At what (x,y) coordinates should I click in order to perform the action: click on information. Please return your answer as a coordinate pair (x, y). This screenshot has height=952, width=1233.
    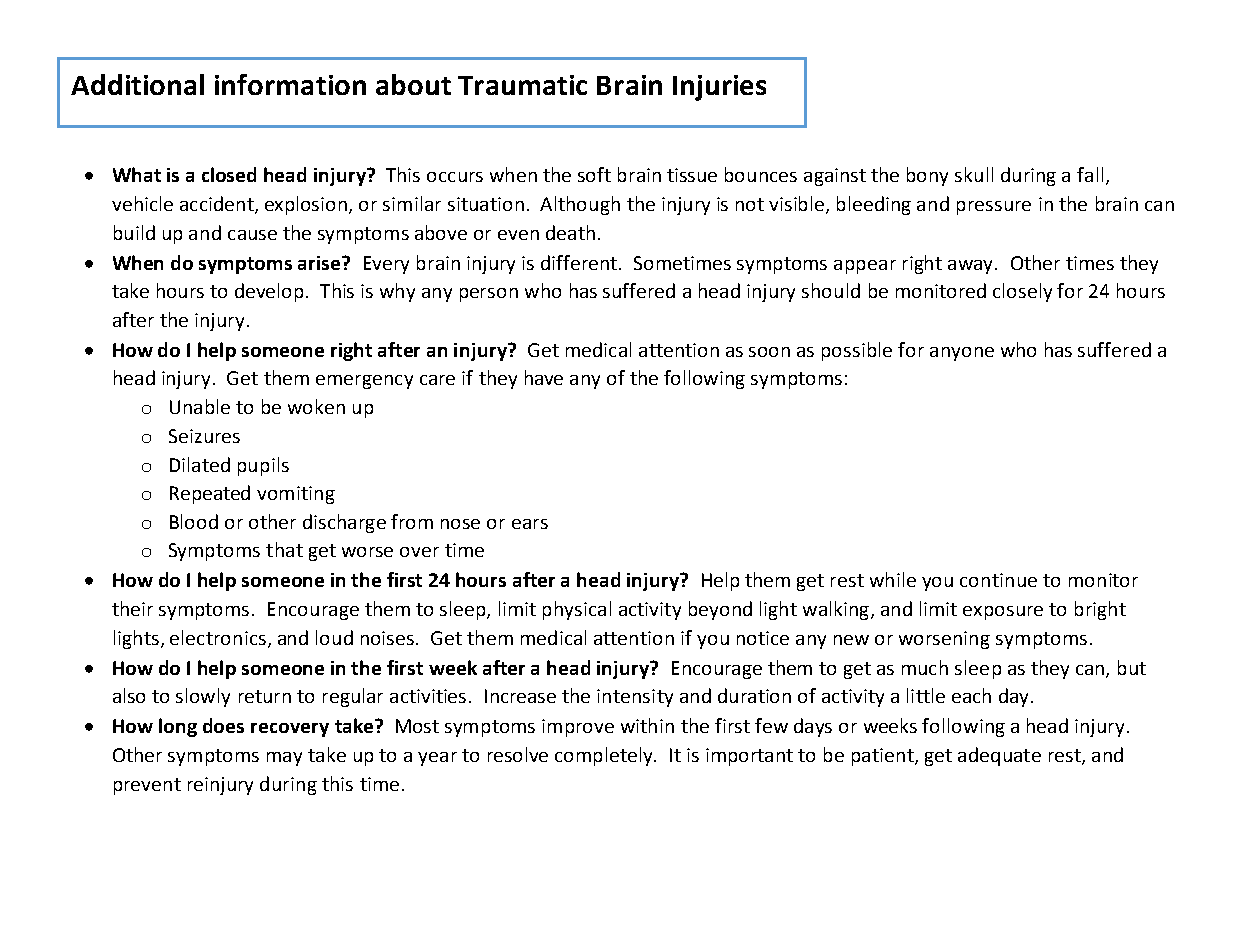
    Looking at the image, I should click on (290, 84).
